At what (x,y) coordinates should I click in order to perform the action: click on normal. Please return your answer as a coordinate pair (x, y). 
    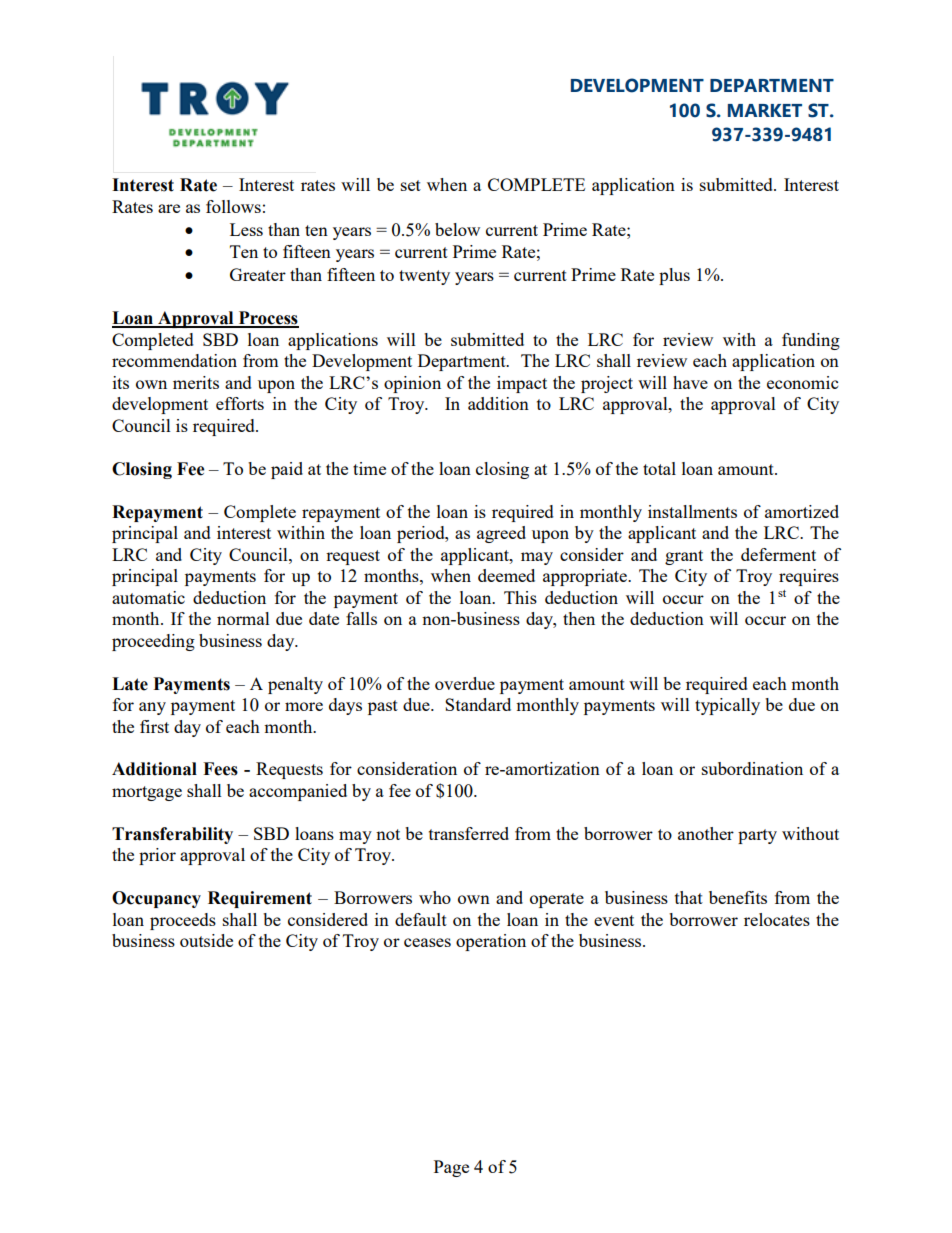
    Looking at the image, I should click on (243, 618).
